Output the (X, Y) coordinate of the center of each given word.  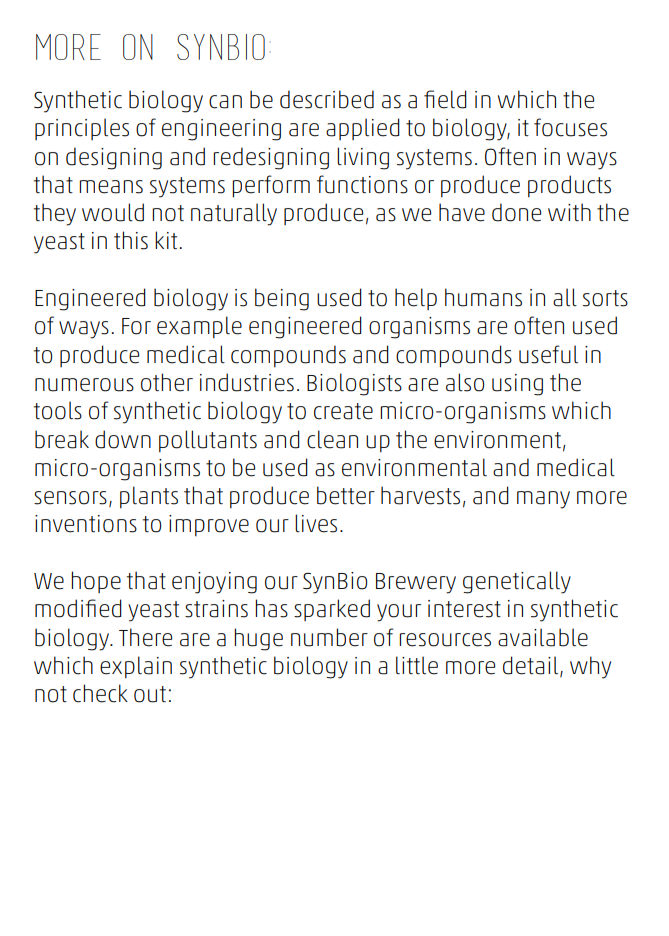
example (199, 327)
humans (483, 297)
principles (82, 129)
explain (136, 667)
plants (149, 497)
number (329, 637)
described (327, 99)
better (346, 495)
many (543, 500)
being (282, 299)
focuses (570, 127)
